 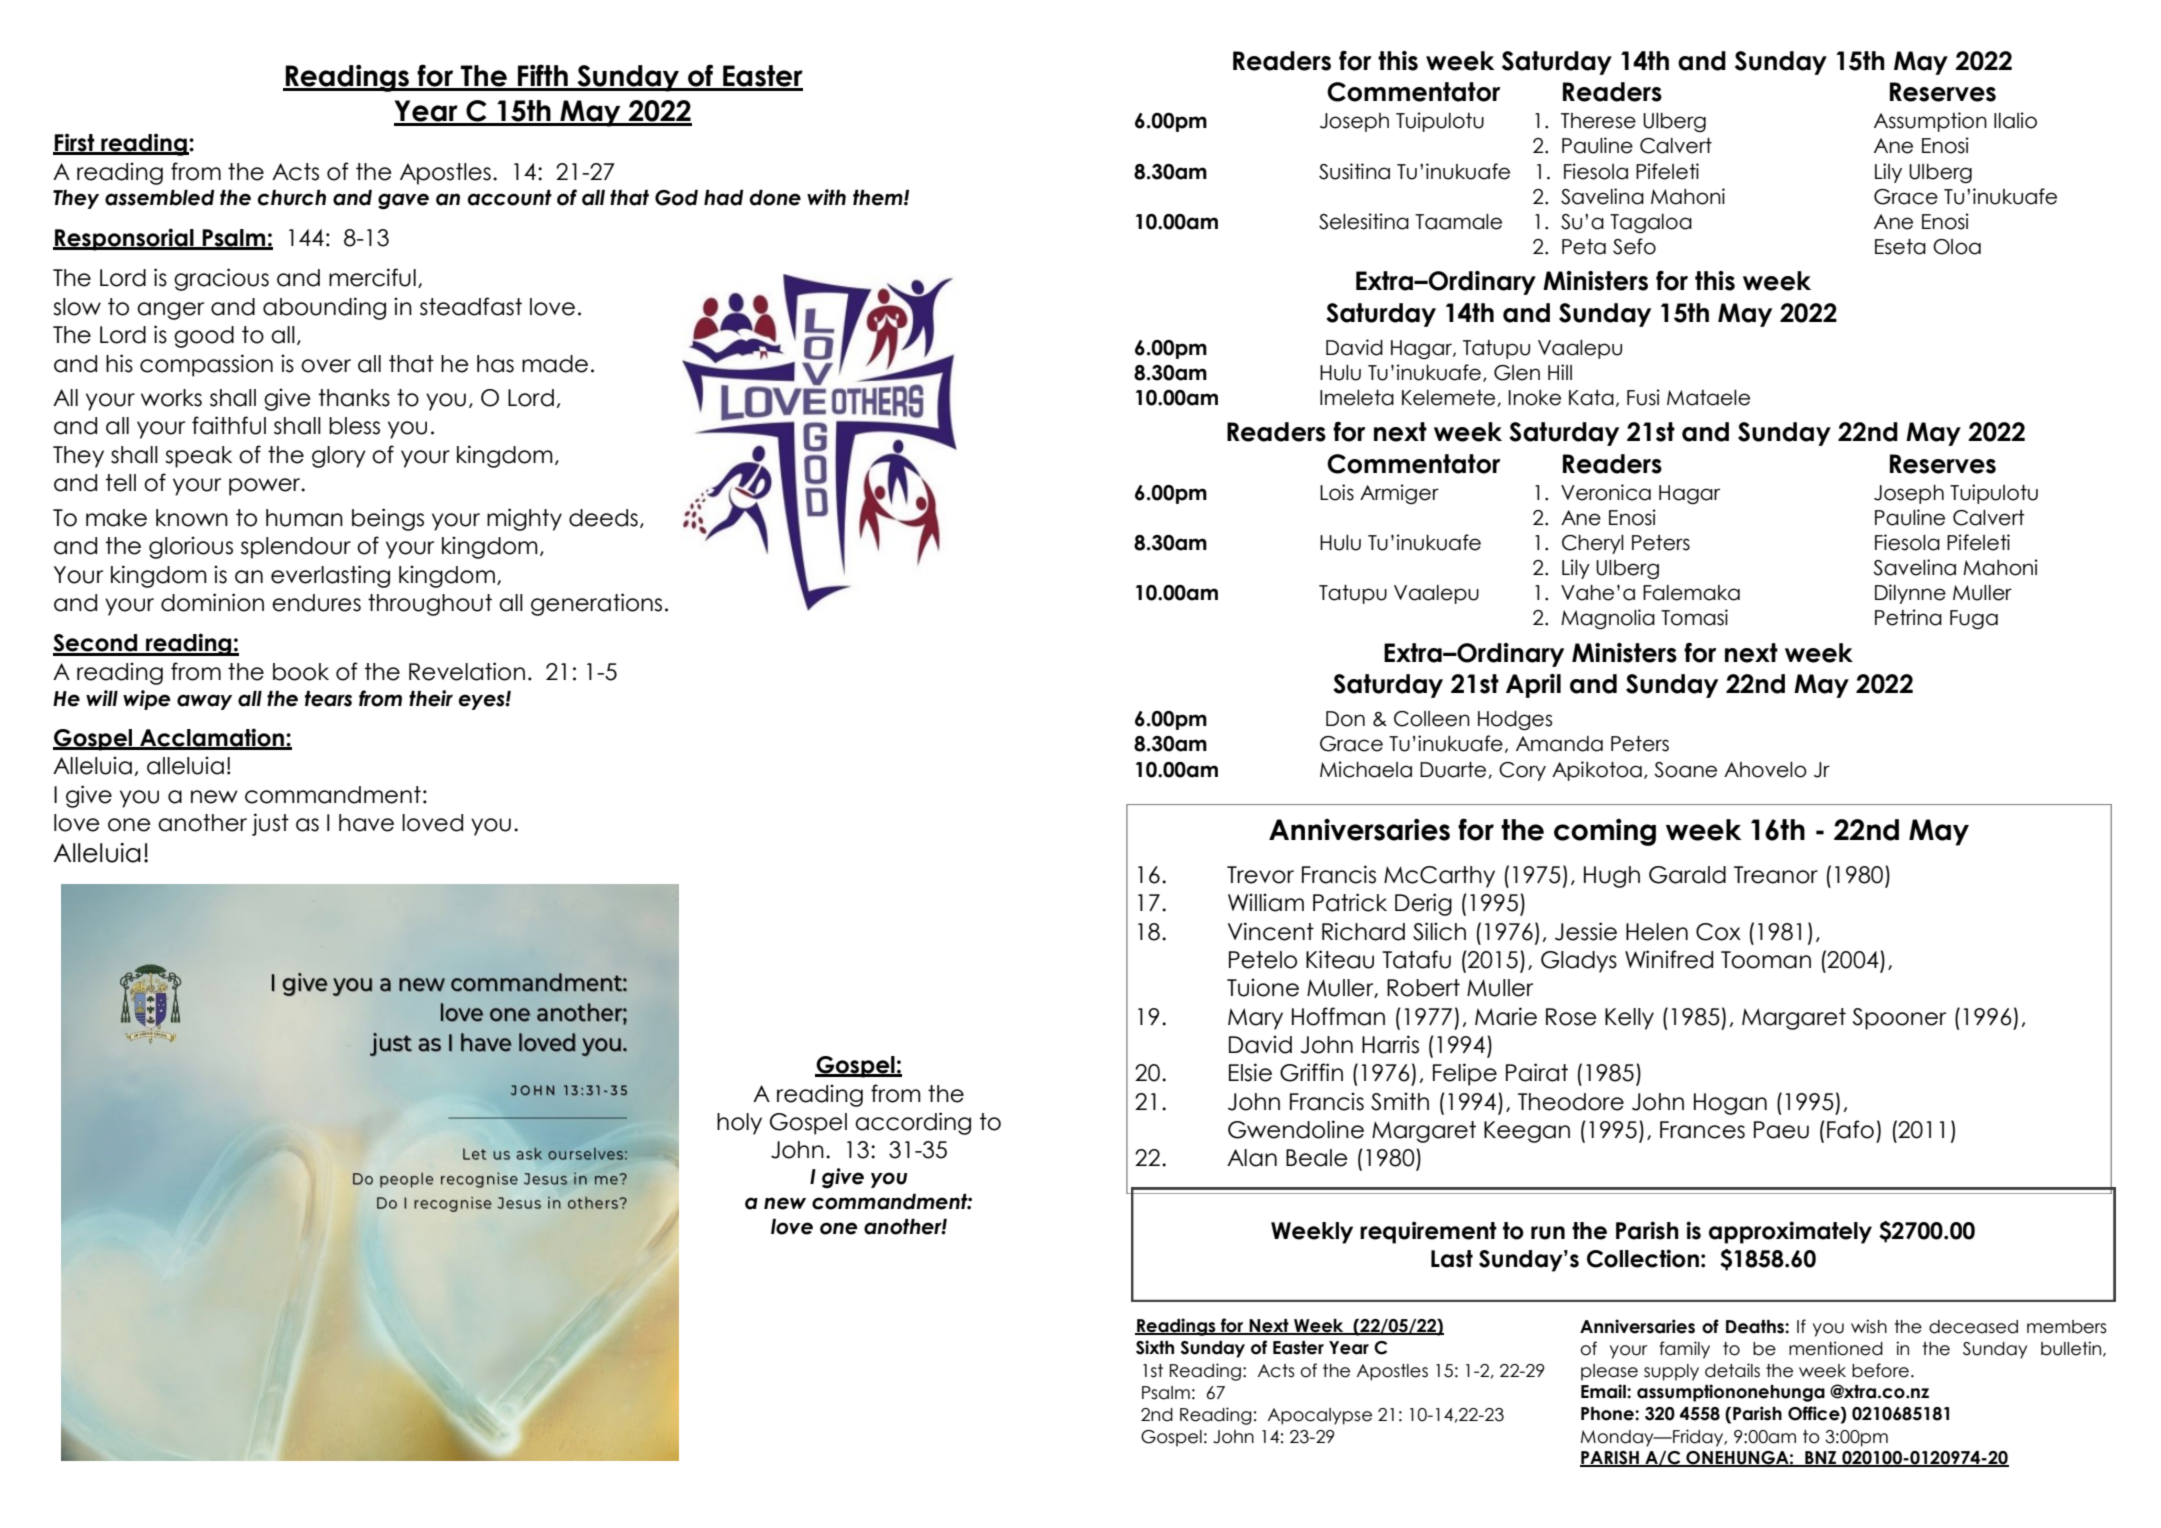 I want to click on Sixth, so click(x=1155, y=1347).
